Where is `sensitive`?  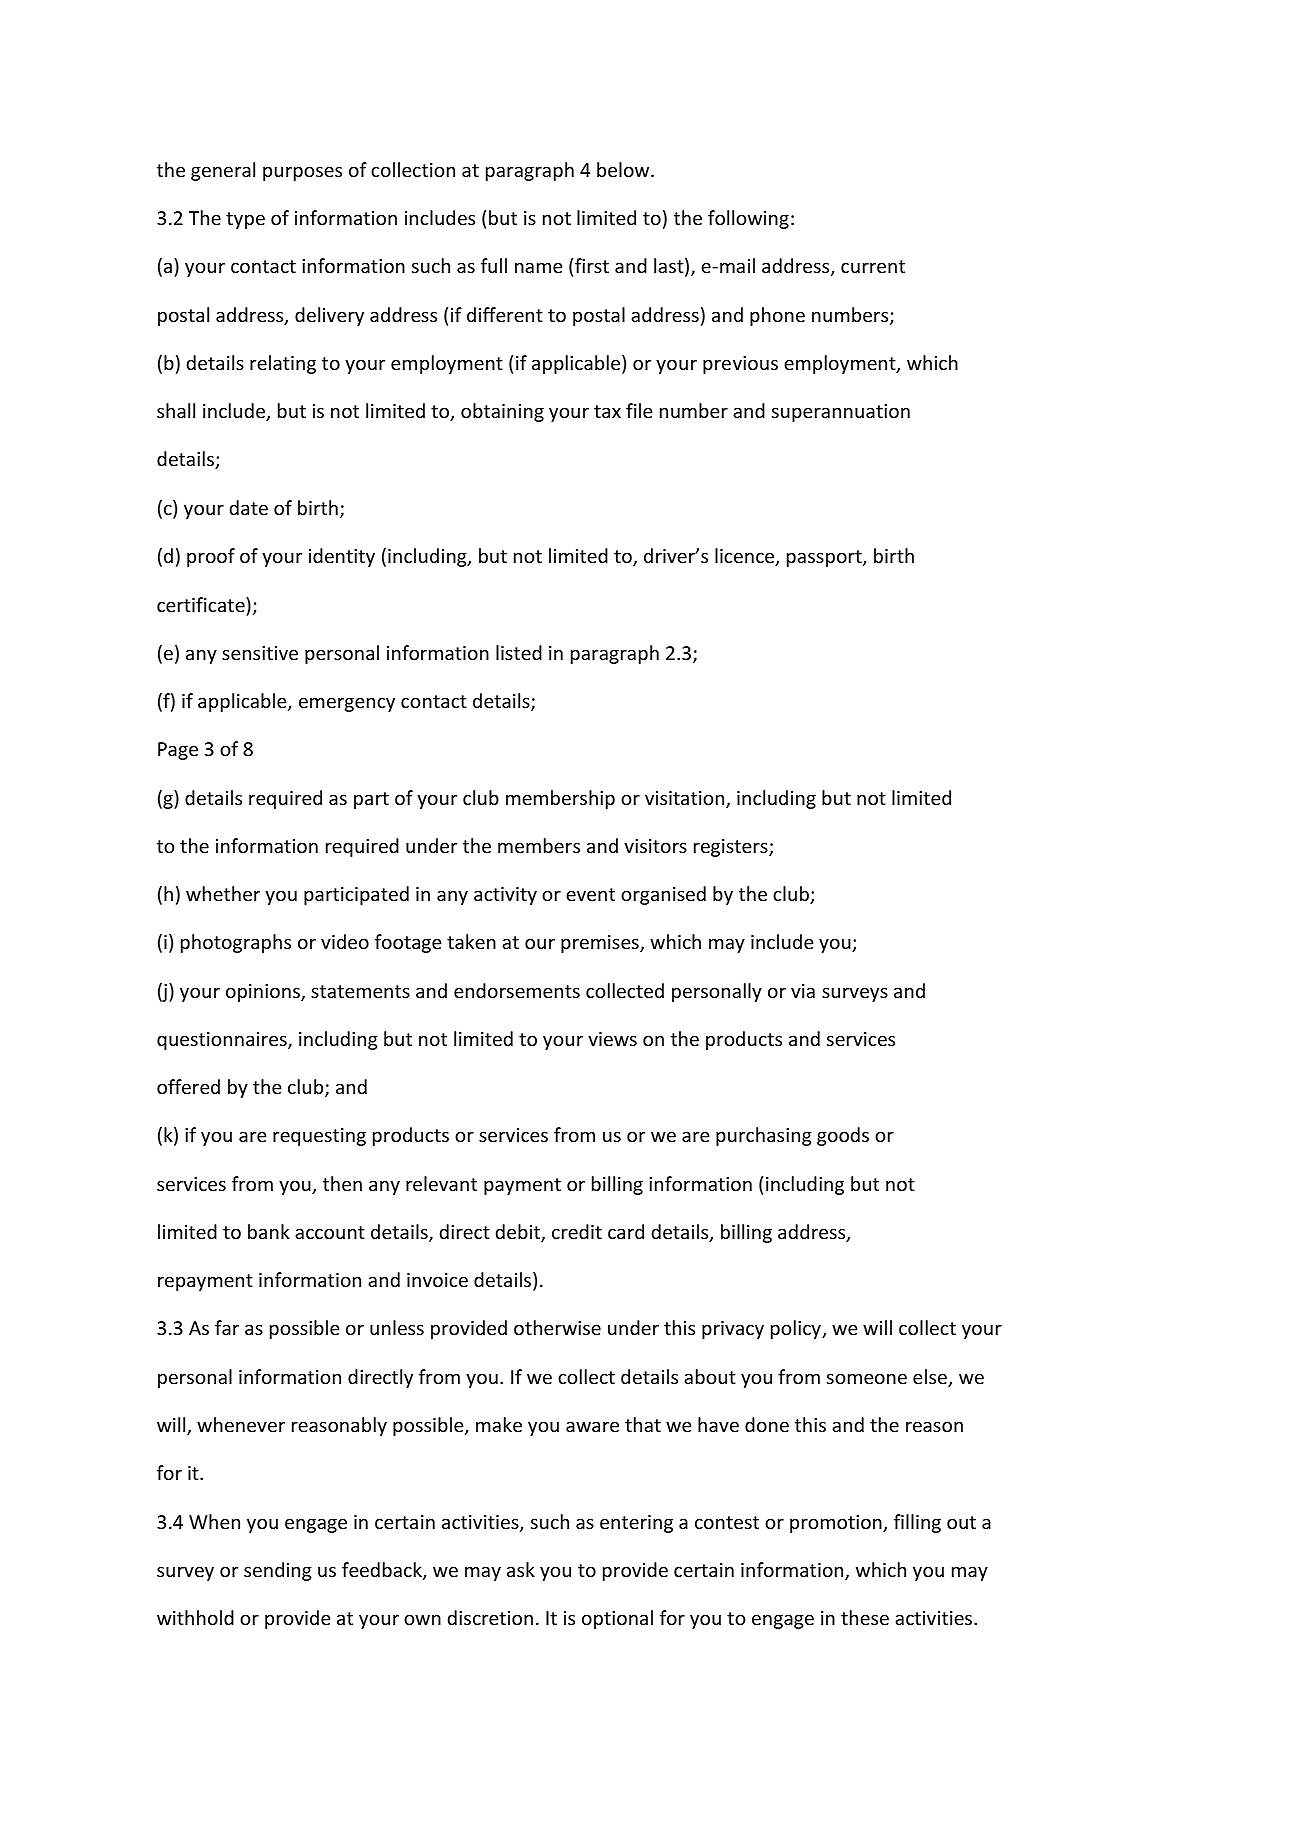
sensitive is located at coordinates (260, 653).
